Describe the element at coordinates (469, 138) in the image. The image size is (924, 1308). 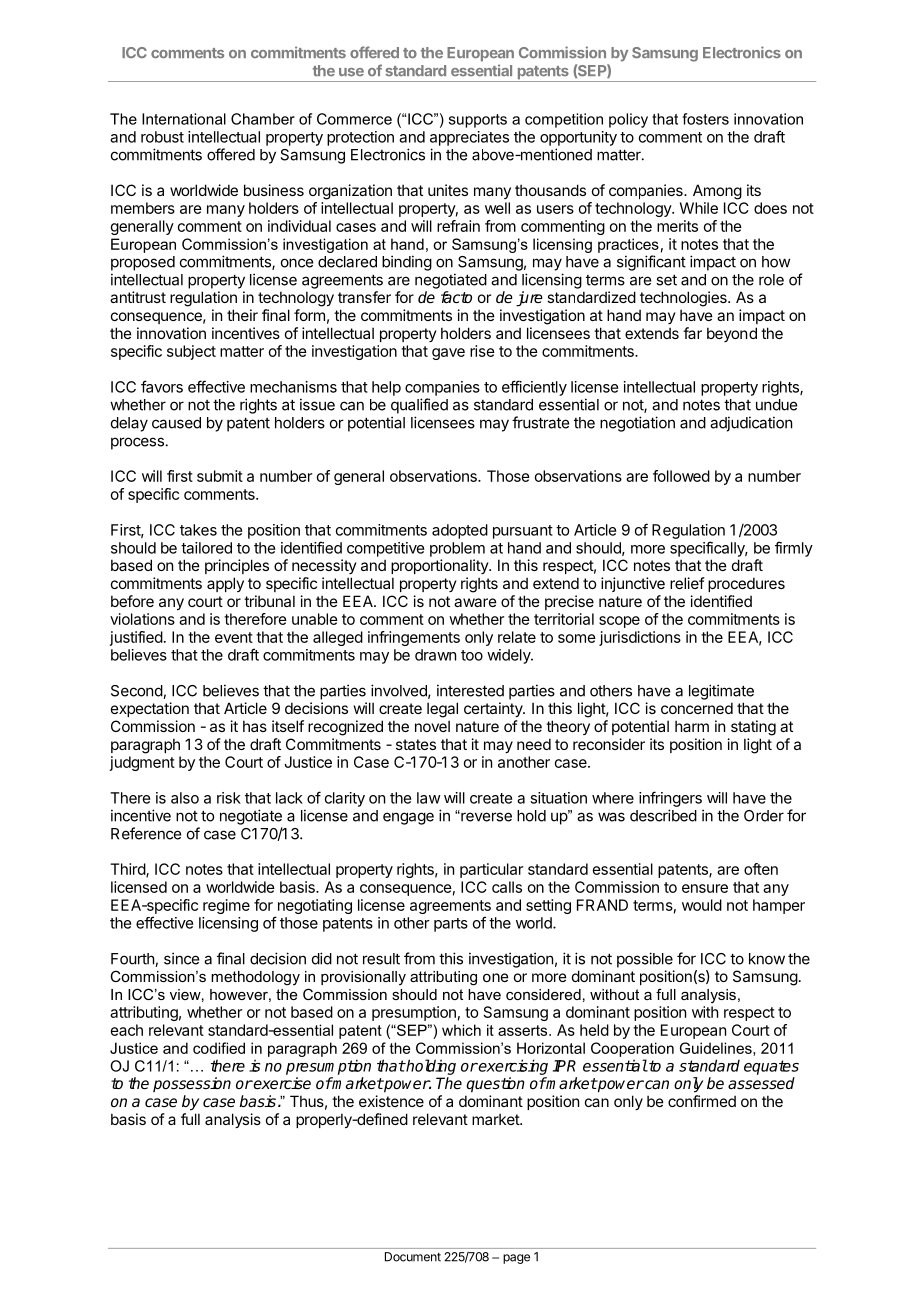
I see `appreciates` at that location.
